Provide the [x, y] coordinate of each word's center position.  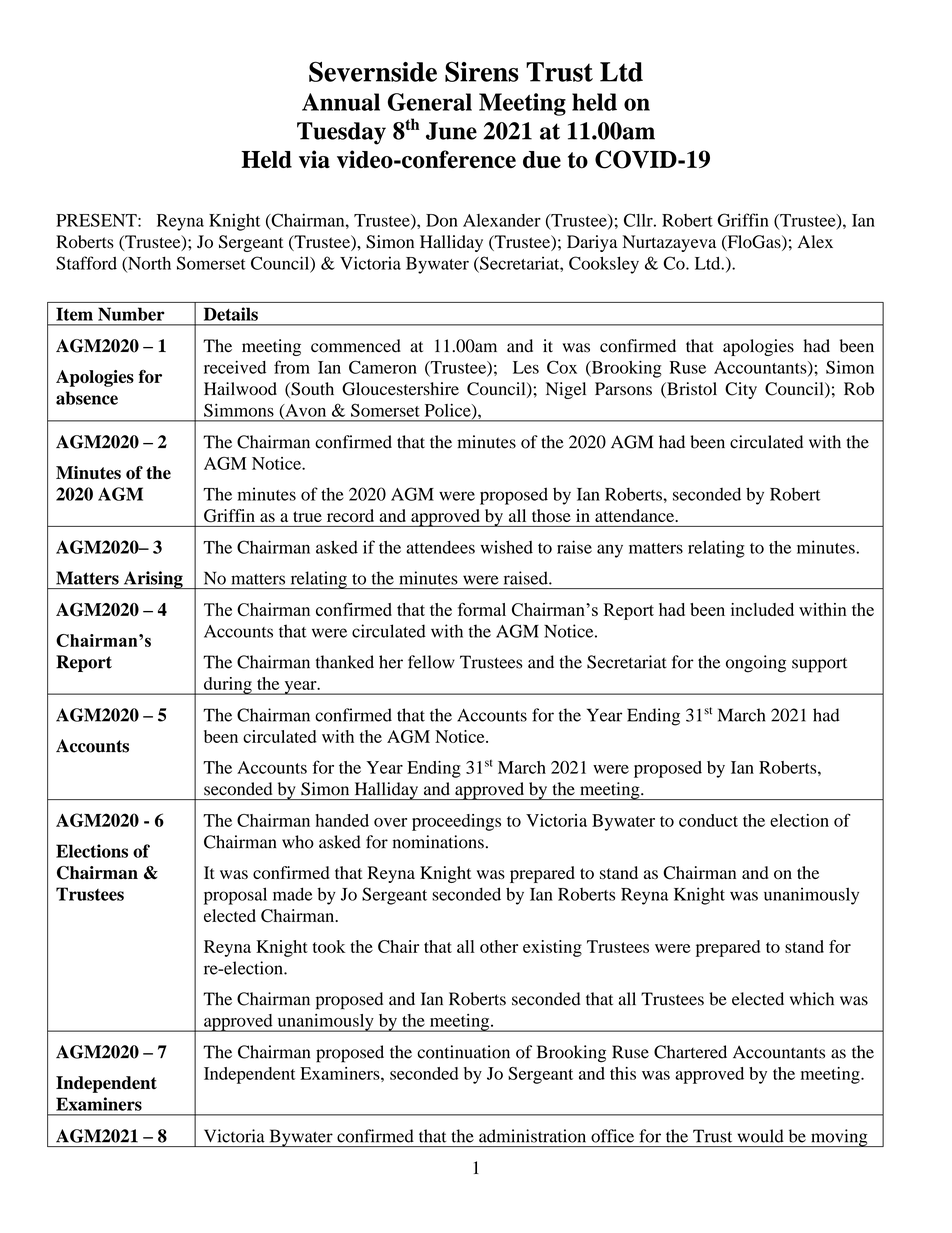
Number [131, 314]
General [430, 102]
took [329, 946]
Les [526, 367]
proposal [235, 896]
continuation [463, 1052]
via [314, 159]
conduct [708, 820]
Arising [153, 580]
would [760, 1136]
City [741, 390]
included [762, 609]
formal [482, 609]
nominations [438, 842]
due [542, 159]
